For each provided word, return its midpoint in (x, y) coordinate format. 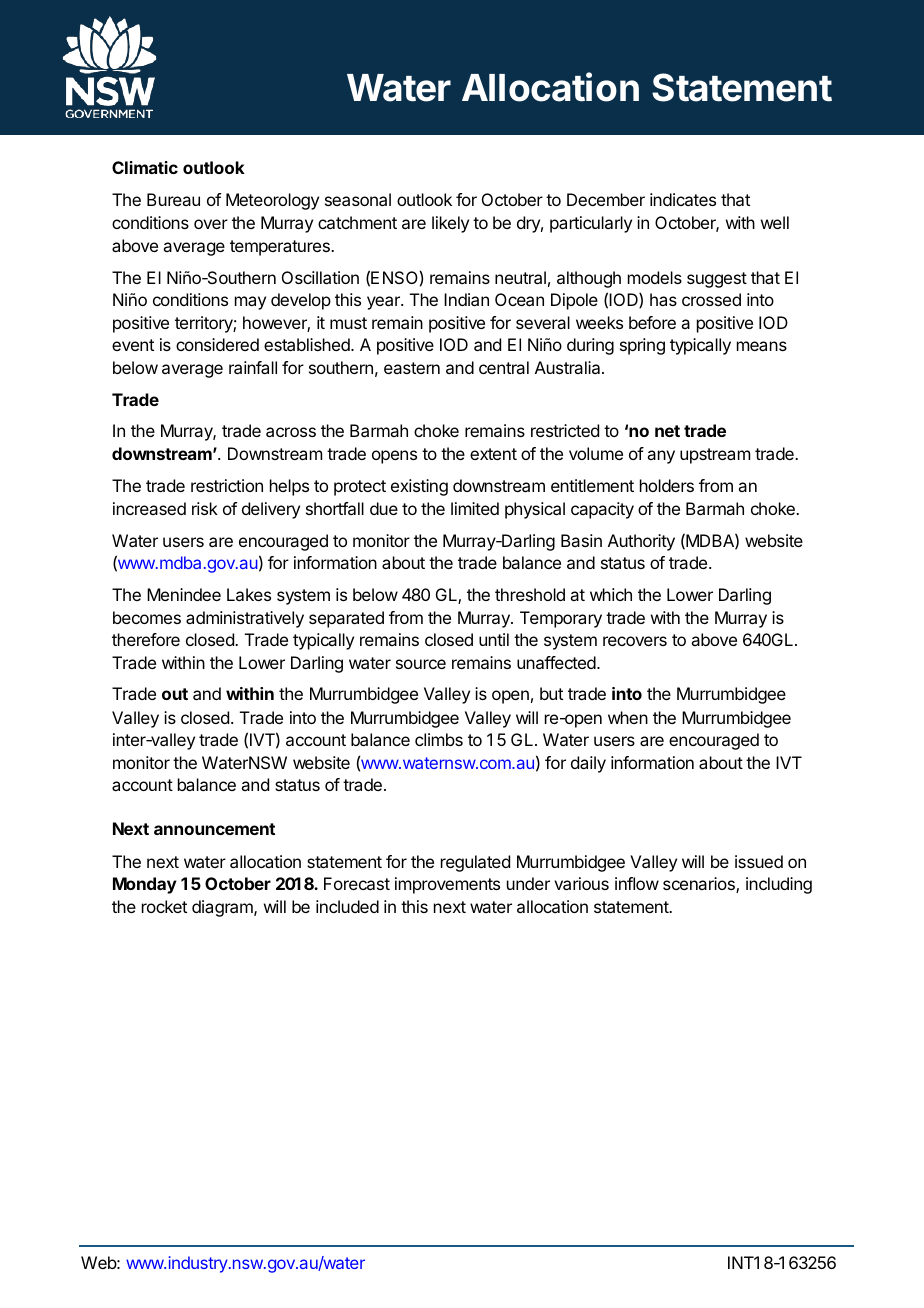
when (628, 717)
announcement (214, 829)
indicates (683, 199)
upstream (715, 456)
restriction (227, 485)
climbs (439, 739)
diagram (223, 908)
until (494, 639)
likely (450, 224)
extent (493, 454)
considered (217, 344)
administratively (245, 619)
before (652, 322)
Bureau (173, 199)
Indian (466, 299)
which (611, 594)
